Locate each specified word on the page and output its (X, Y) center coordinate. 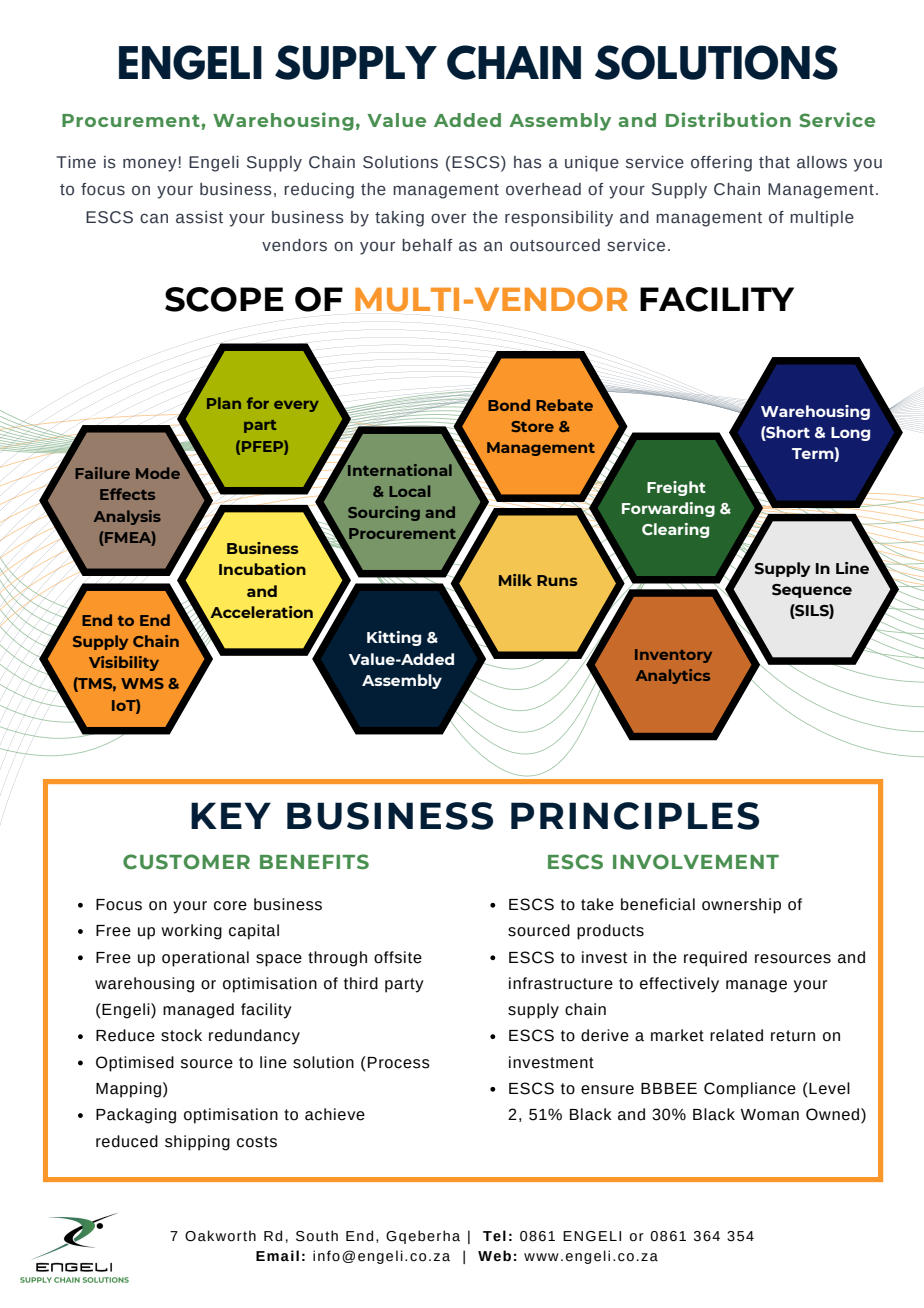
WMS (142, 683)
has (528, 162)
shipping (197, 1143)
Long (850, 434)
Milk (515, 580)
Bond (509, 405)
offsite (398, 957)
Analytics (673, 676)
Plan (224, 403)
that (774, 162)
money (150, 165)
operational (205, 959)
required (715, 959)
